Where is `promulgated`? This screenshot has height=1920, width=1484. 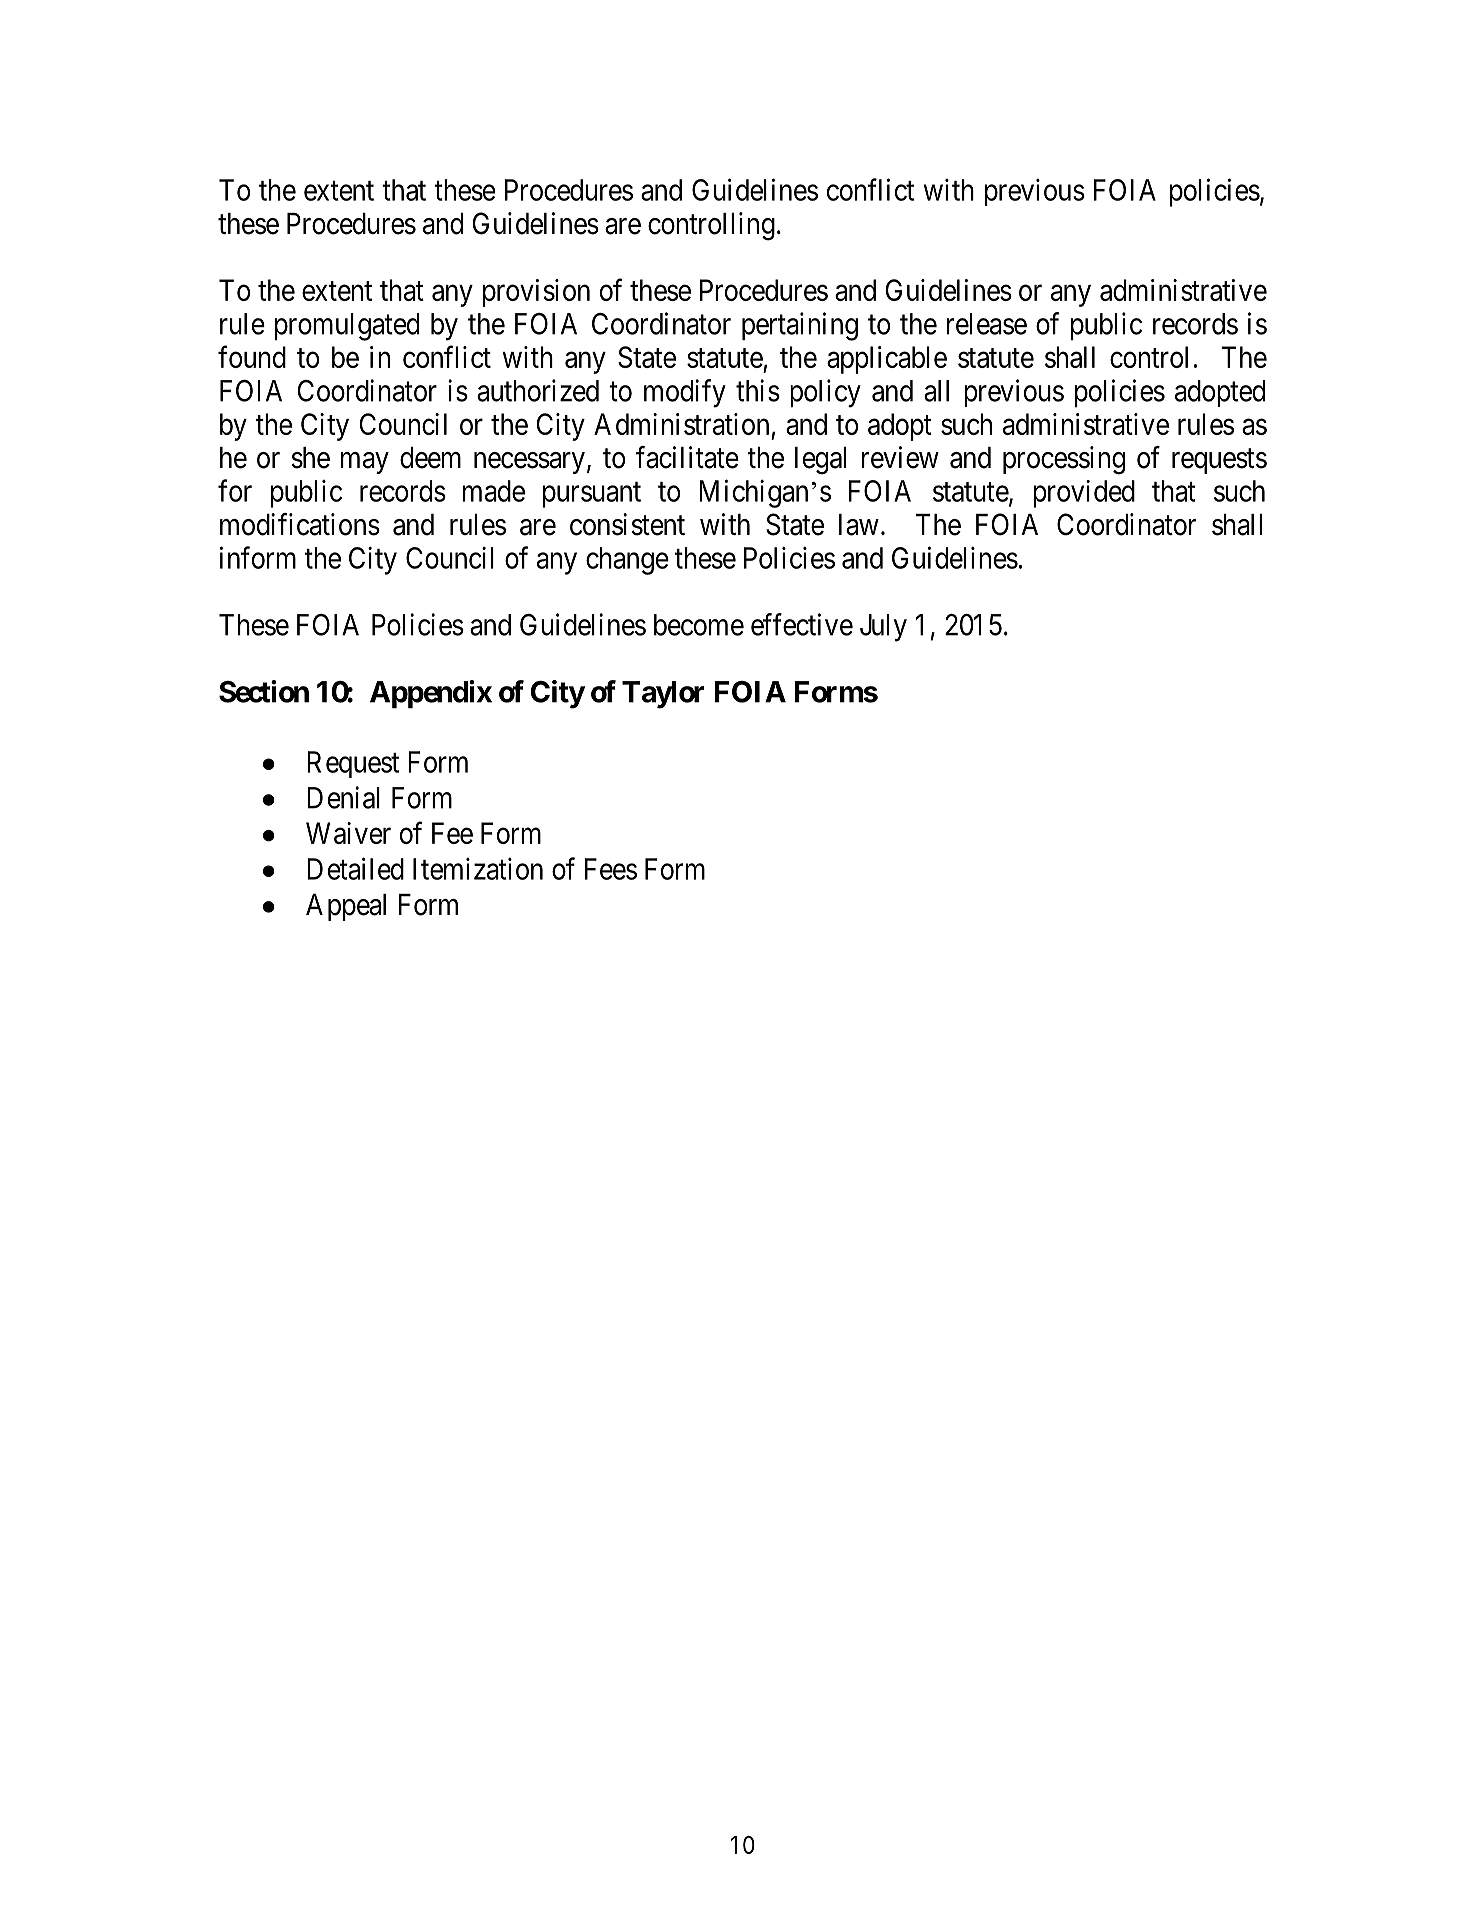
promulgated is located at coordinates (347, 327).
